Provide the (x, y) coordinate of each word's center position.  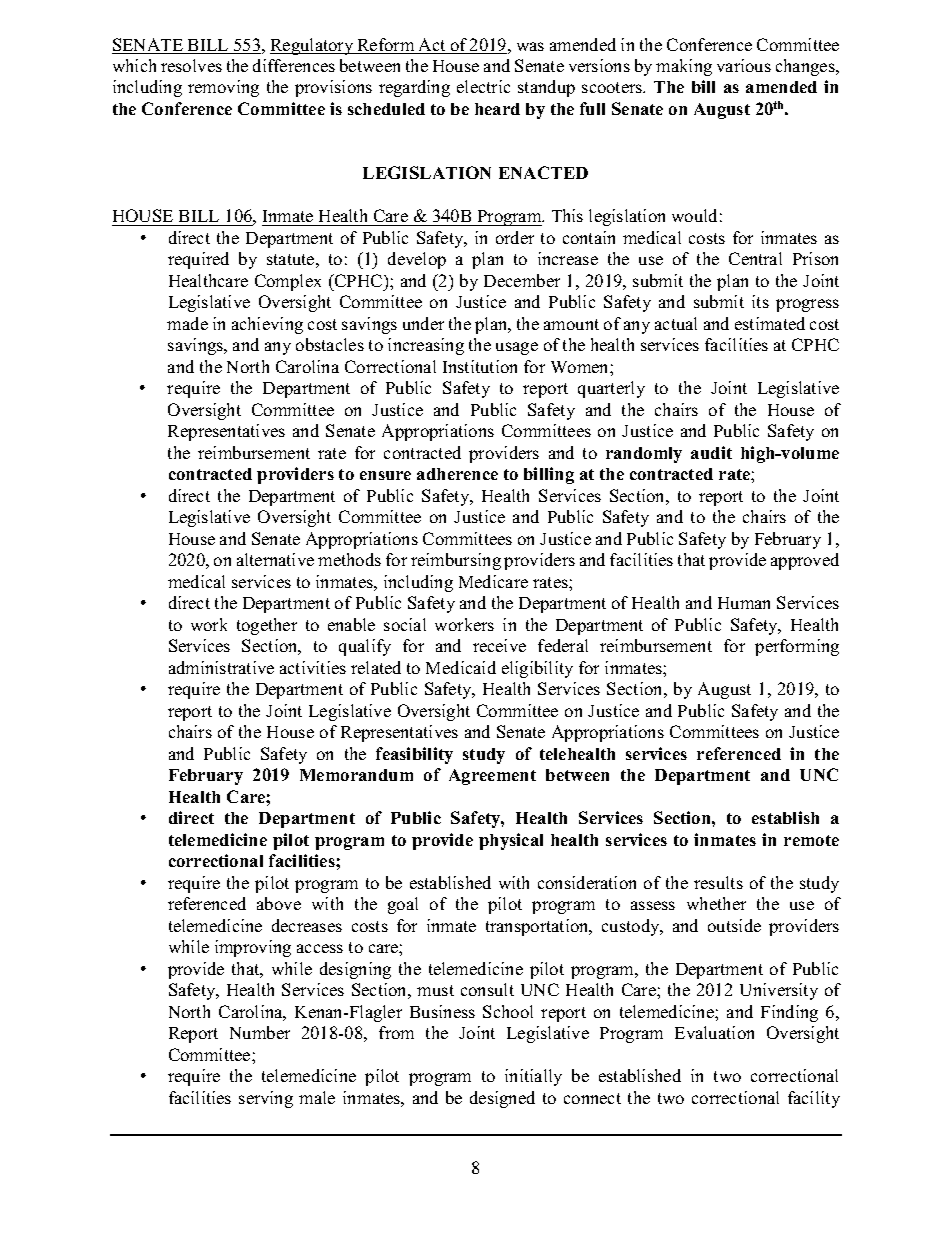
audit (711, 452)
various (744, 65)
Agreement (492, 777)
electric (483, 86)
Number (260, 1032)
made (187, 323)
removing (223, 88)
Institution (480, 366)
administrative (221, 667)
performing (797, 647)
